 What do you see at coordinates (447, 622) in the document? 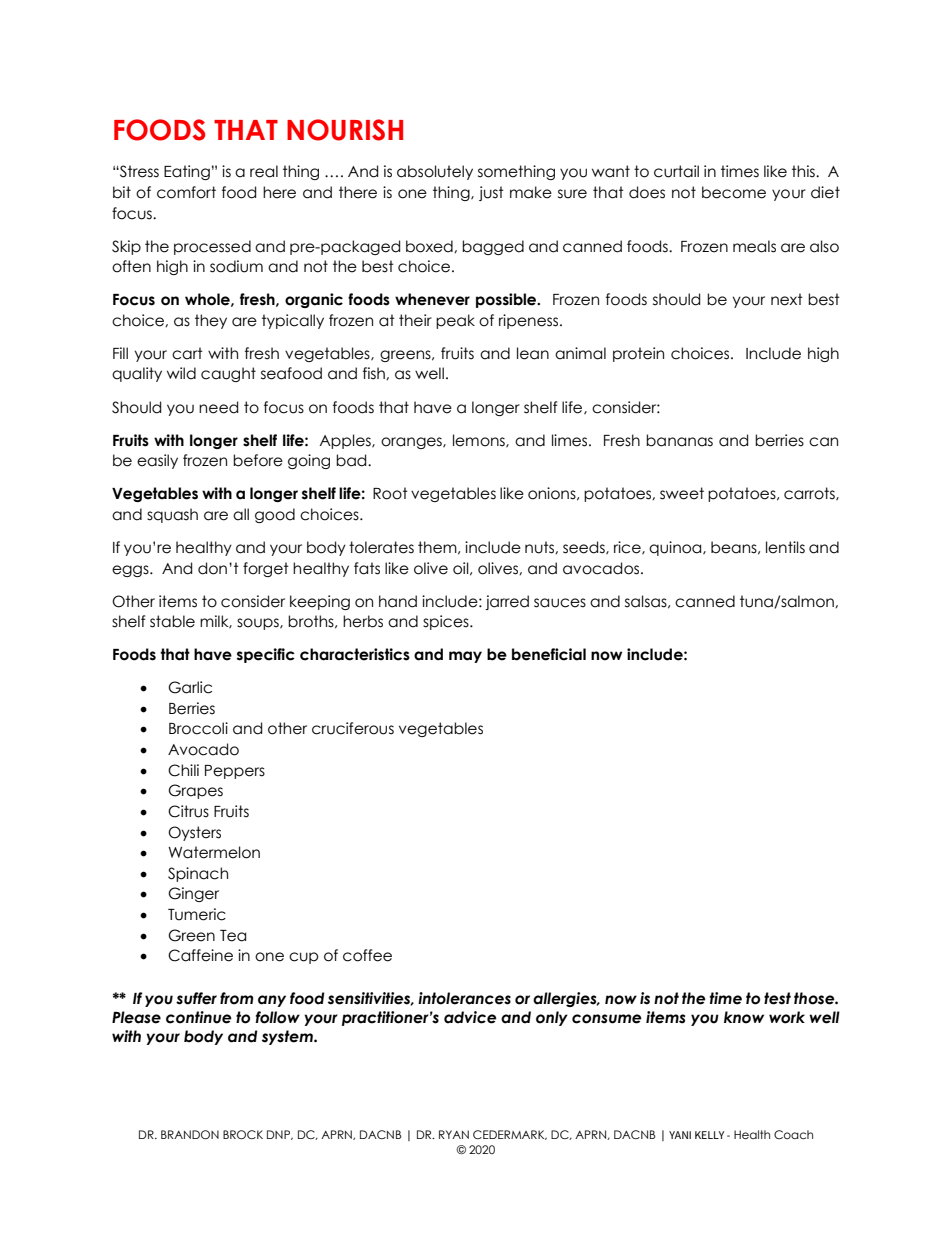
I see `spices` at bounding box center [447, 622].
